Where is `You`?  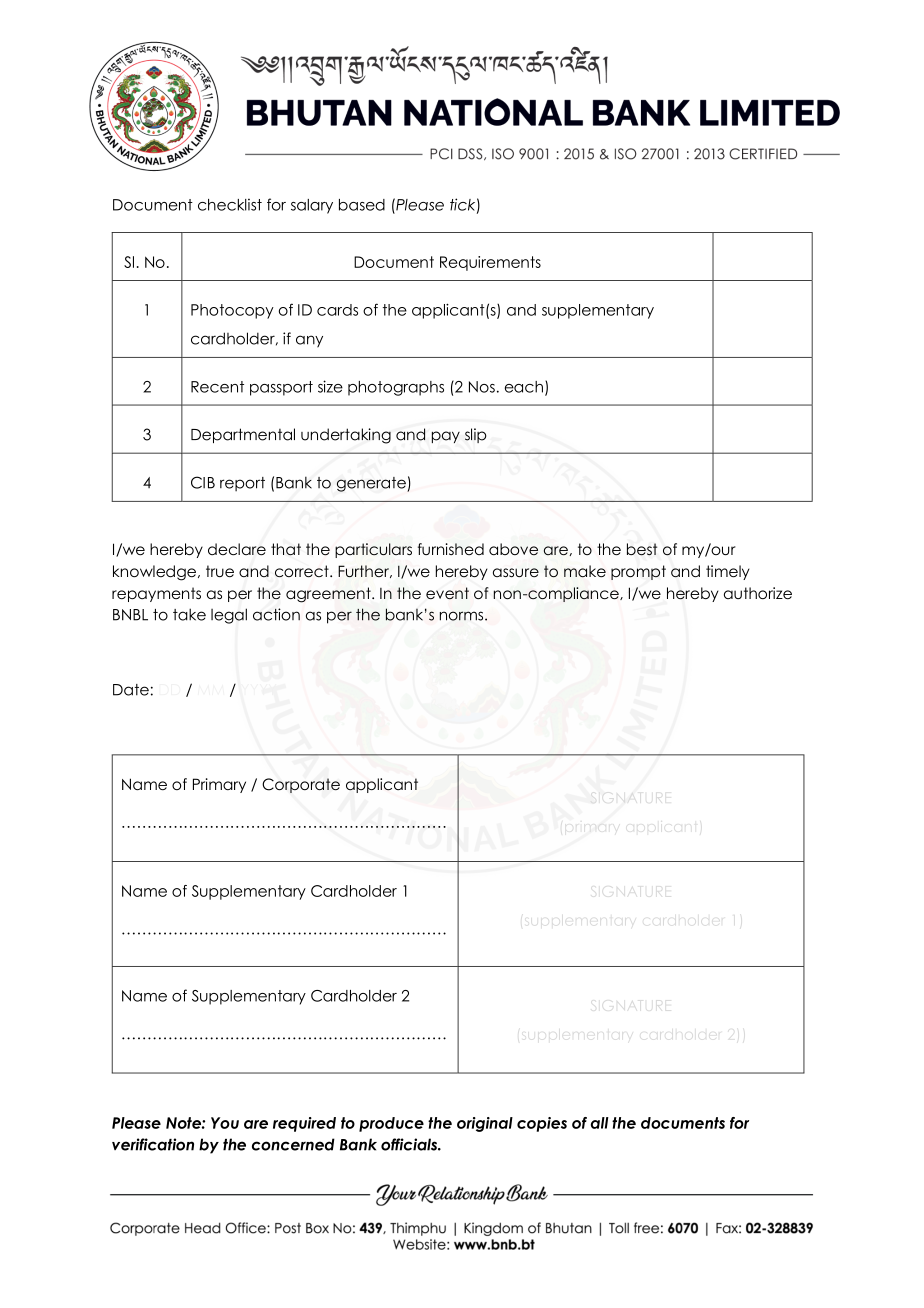 You is located at coordinates (225, 1123).
